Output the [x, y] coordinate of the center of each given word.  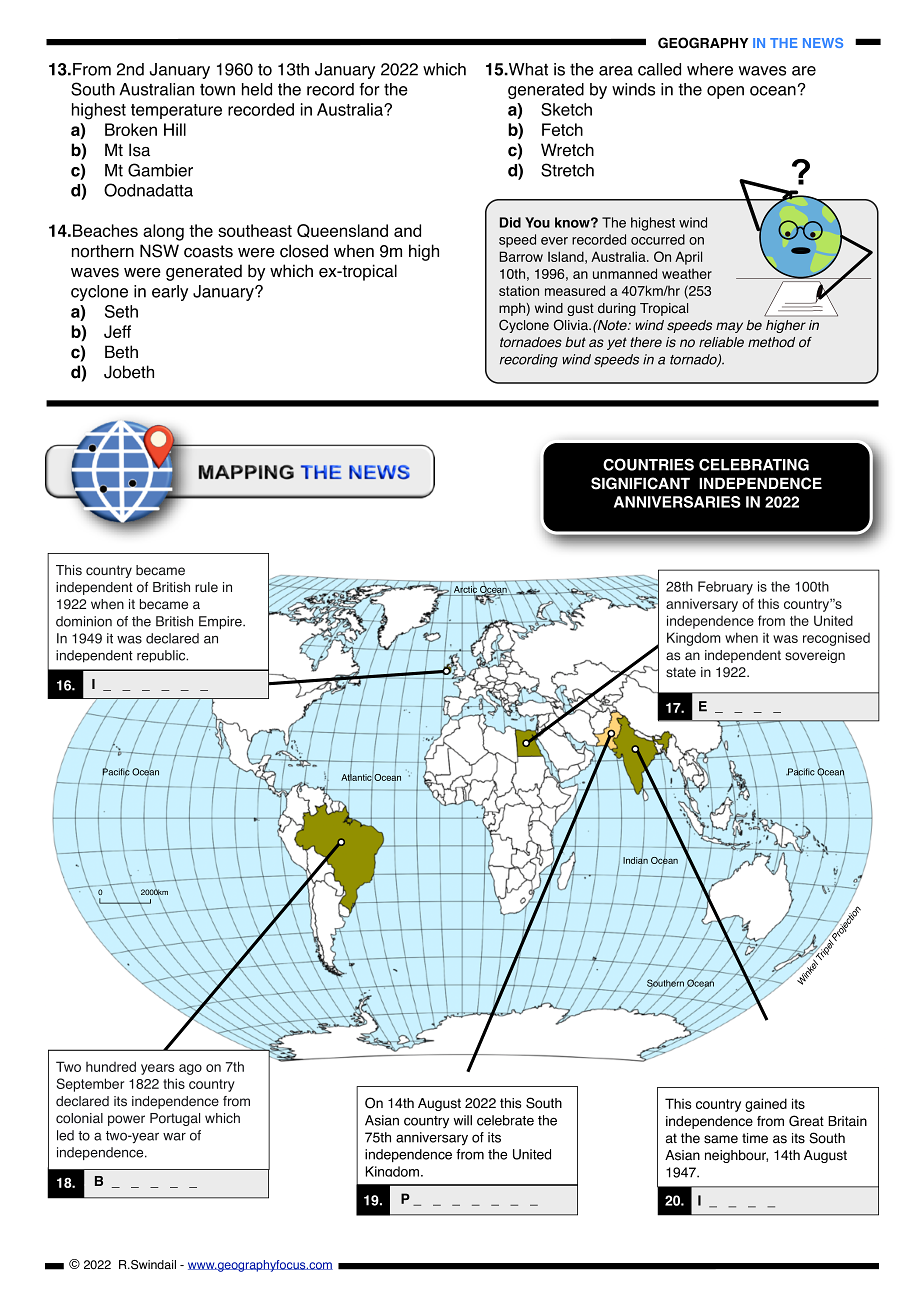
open [725, 92]
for [370, 89]
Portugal [175, 1119]
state [681, 672]
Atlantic [357, 777]
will [462, 1120]
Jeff [117, 331]
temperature [176, 111]
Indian [635, 859]
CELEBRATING [754, 464]
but [575, 342]
